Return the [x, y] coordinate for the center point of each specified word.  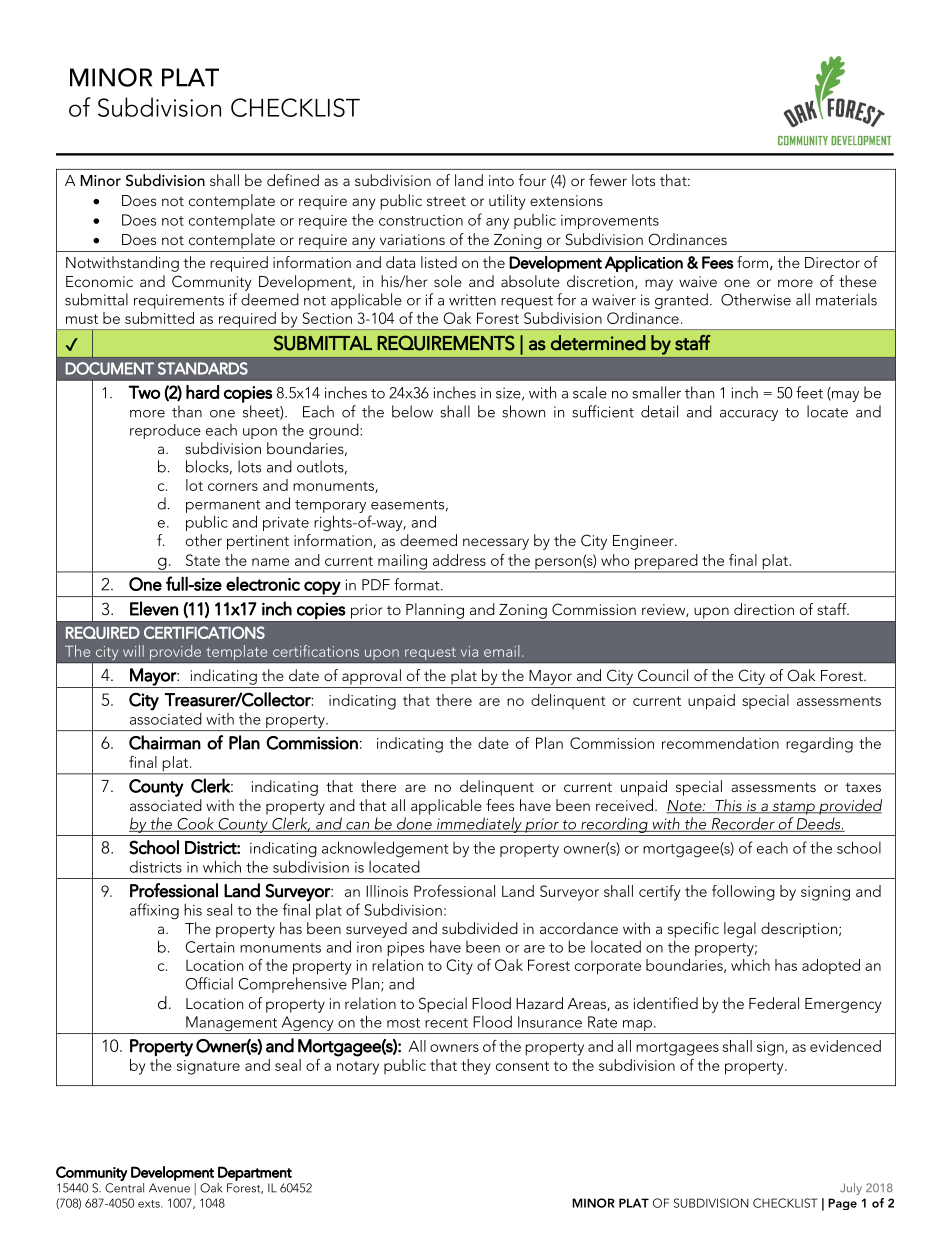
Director [832, 262]
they [476, 1067]
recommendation [720, 743]
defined [293, 180]
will [133, 651]
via [469, 651]
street [446, 201]
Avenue [169, 1188]
